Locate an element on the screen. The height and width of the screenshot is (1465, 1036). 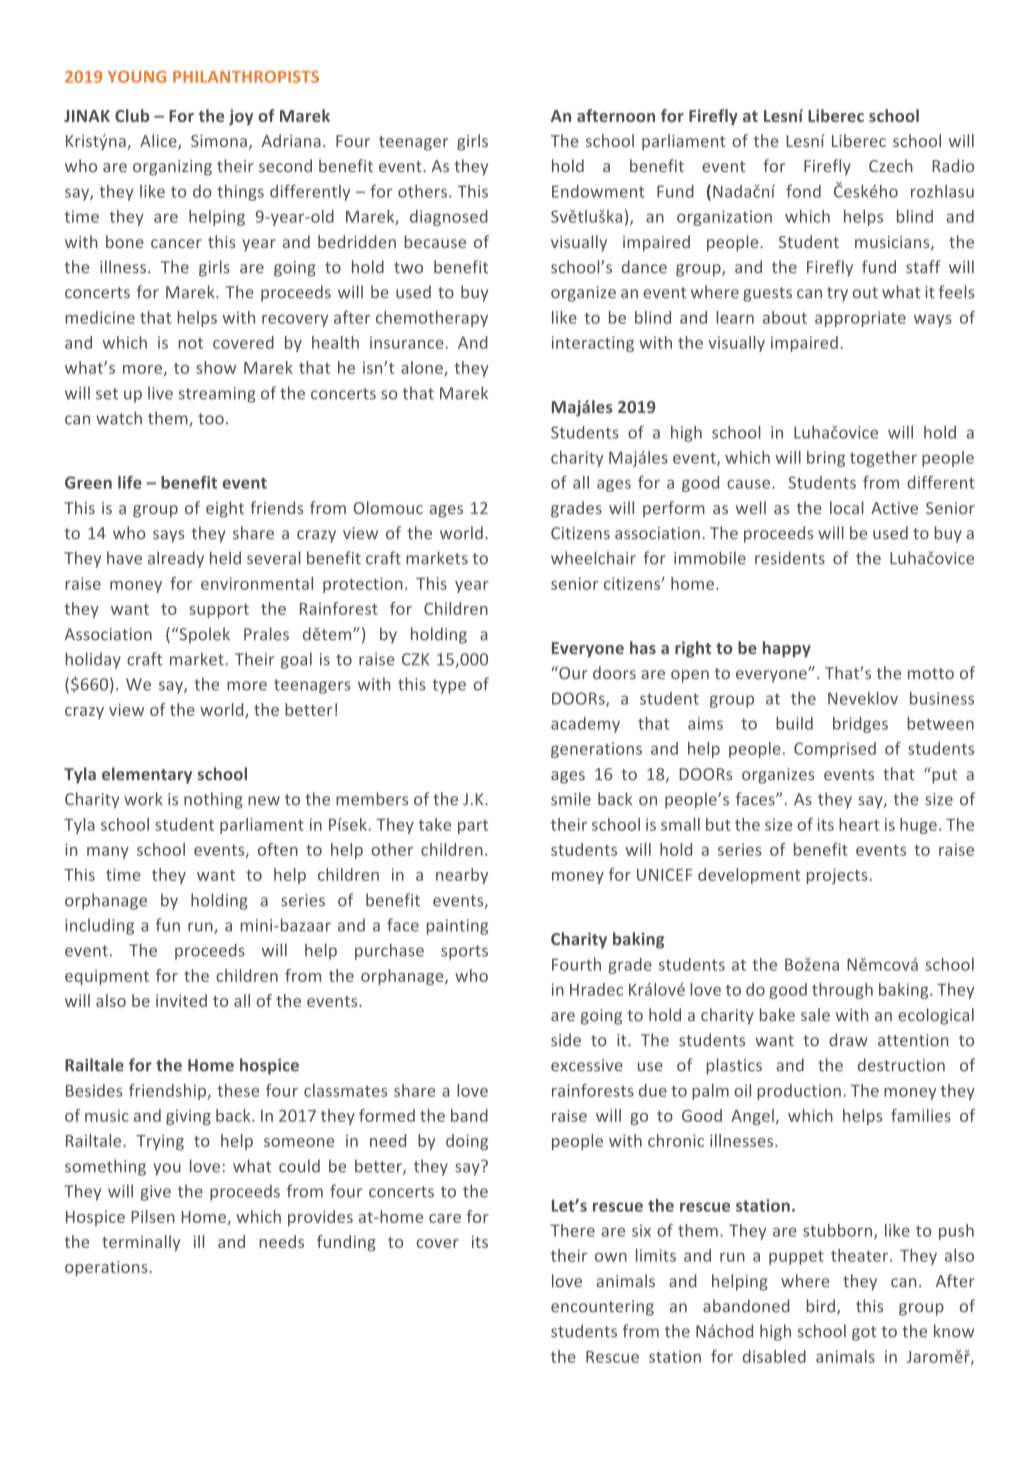
Endowment is located at coordinates (598, 191).
